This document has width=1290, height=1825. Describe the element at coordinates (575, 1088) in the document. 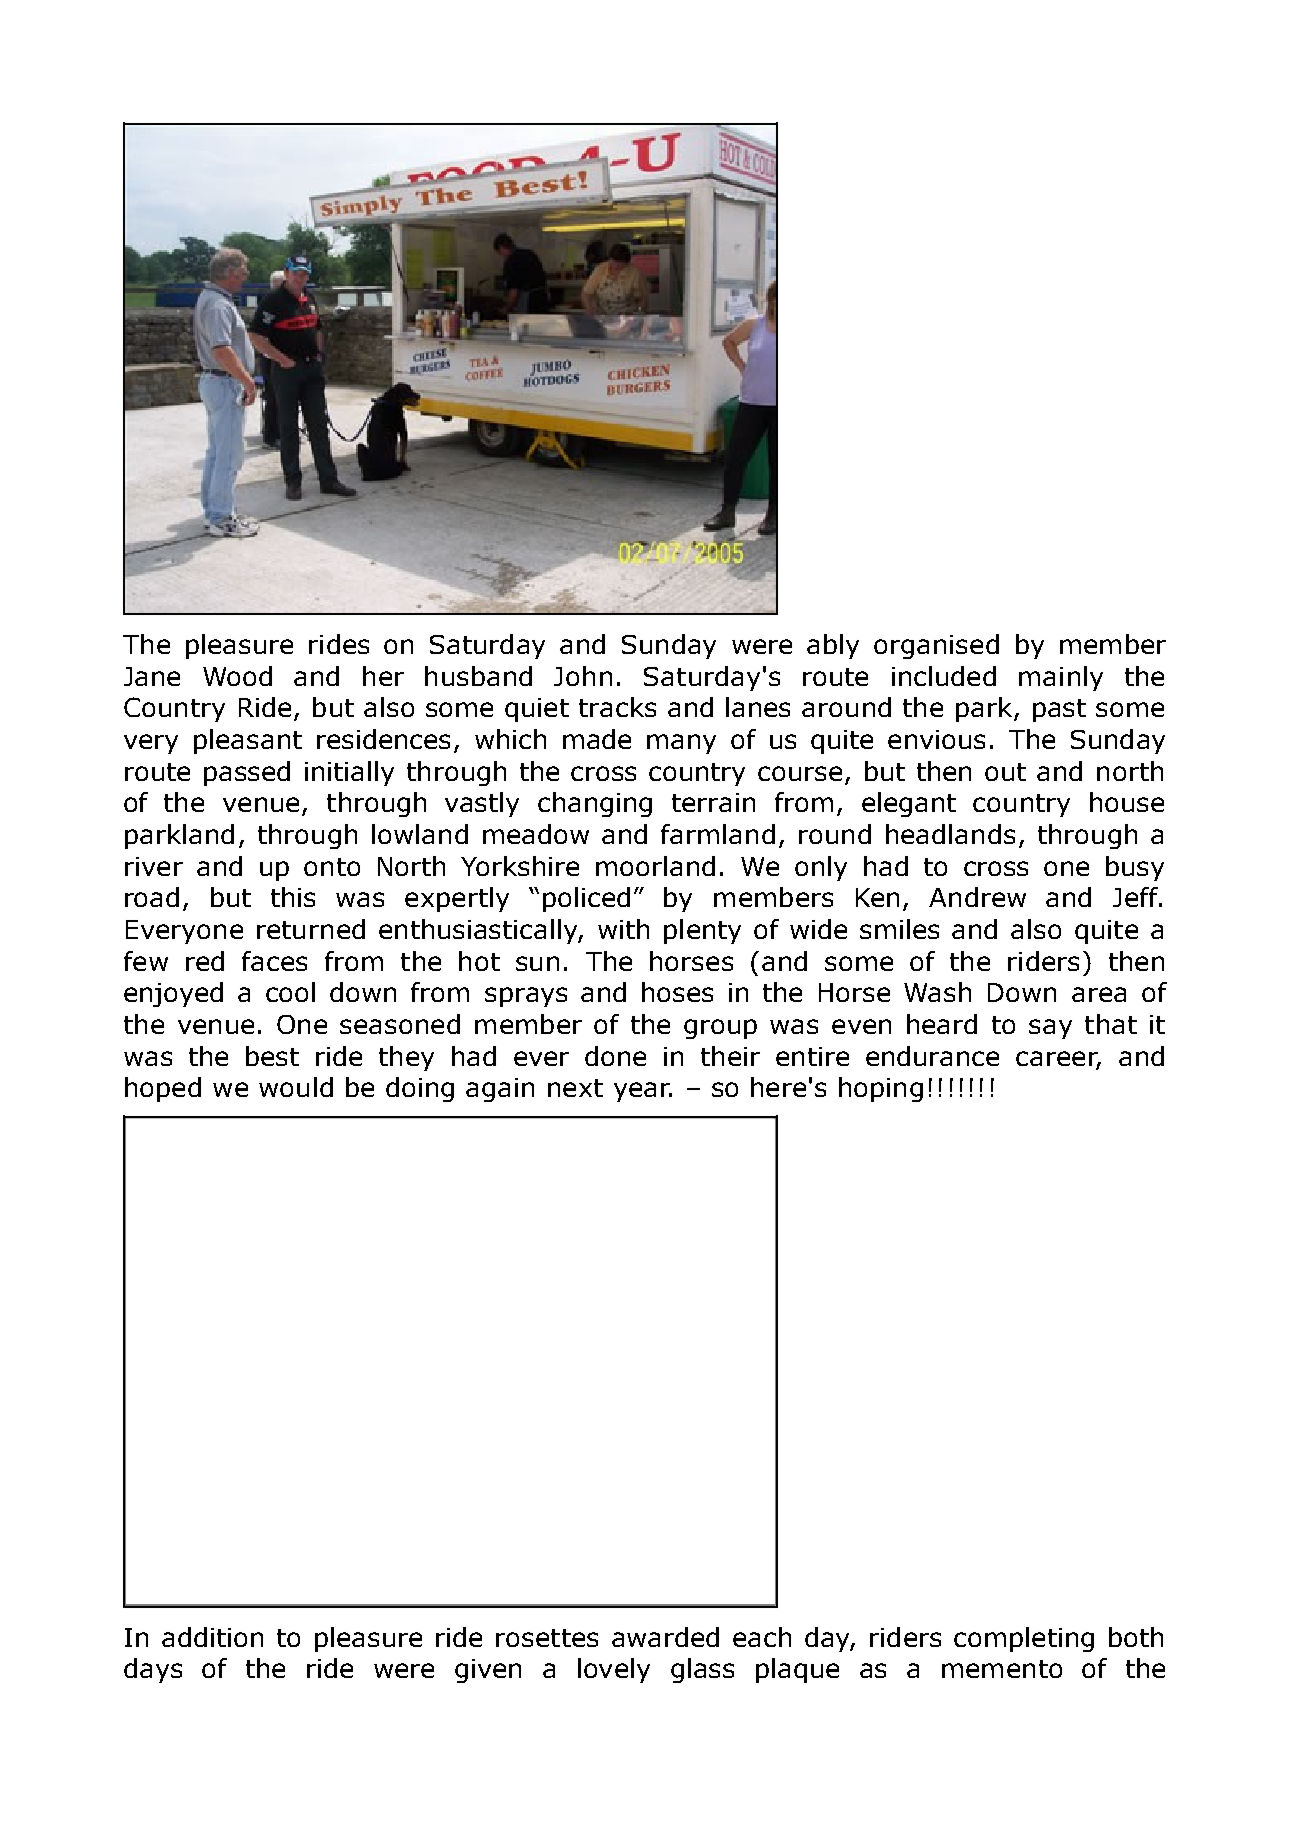

I see `next` at that location.
